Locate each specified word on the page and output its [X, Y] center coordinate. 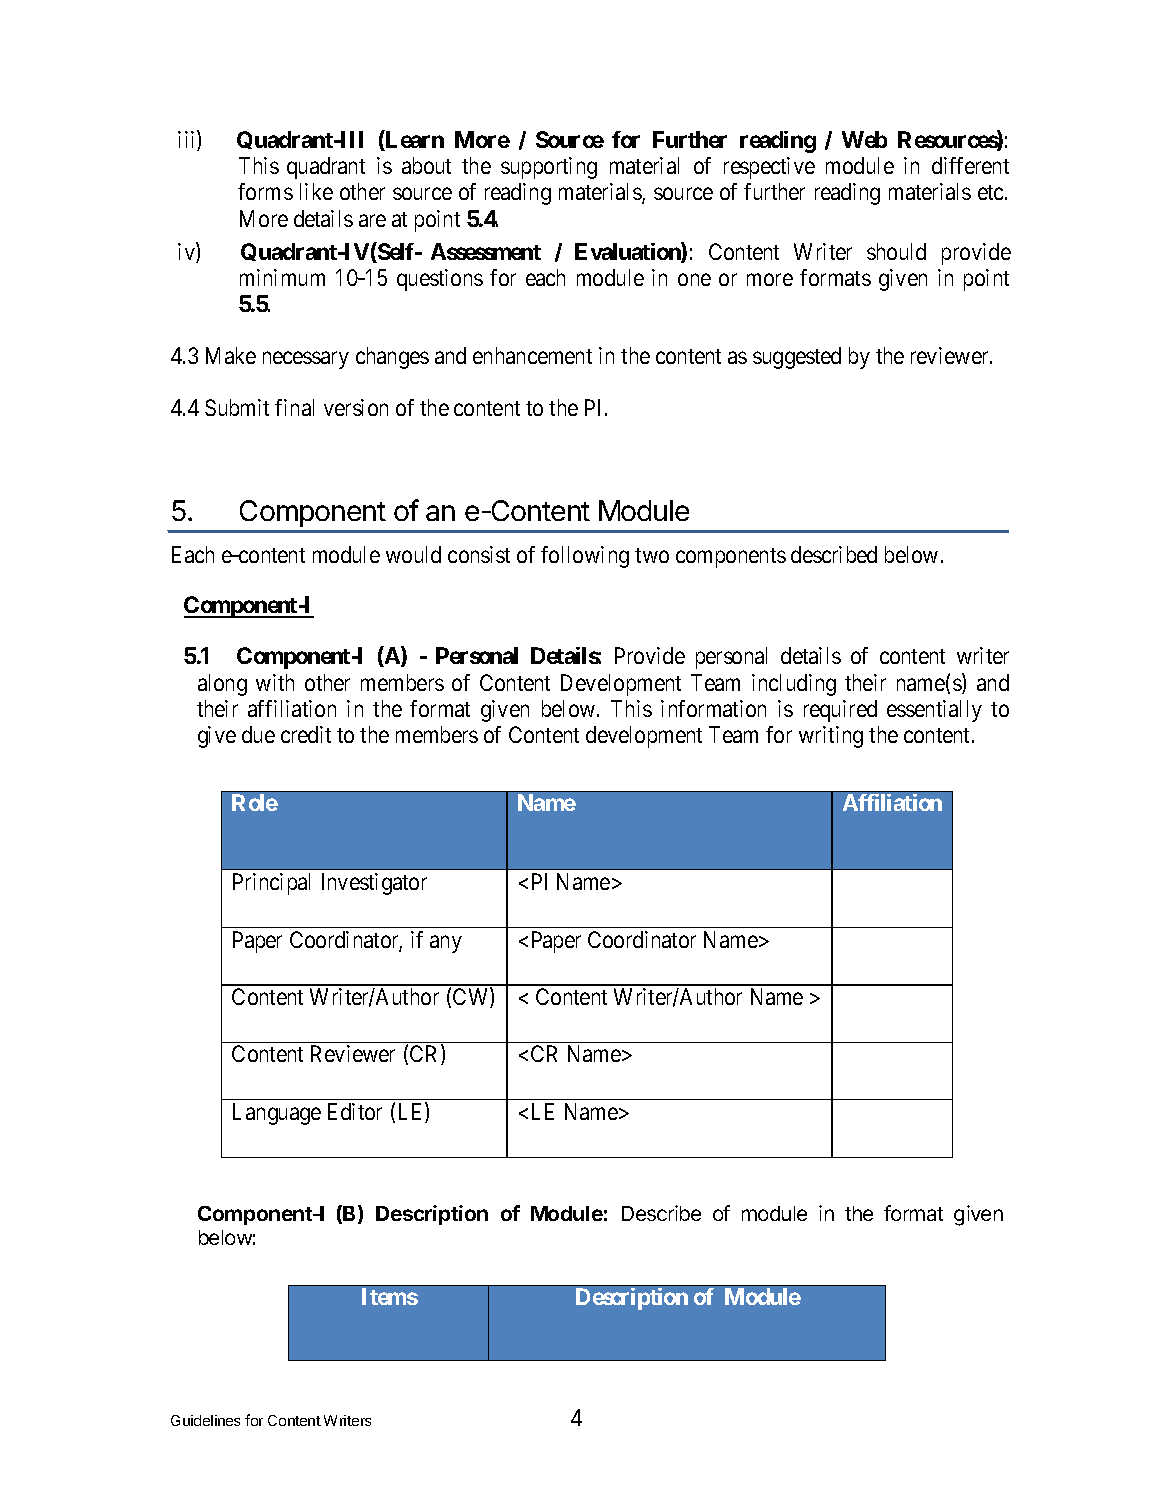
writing [831, 737]
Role [255, 802]
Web [864, 139]
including [794, 685]
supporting [549, 168]
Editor [355, 1111]
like [316, 191]
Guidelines [205, 1420]
